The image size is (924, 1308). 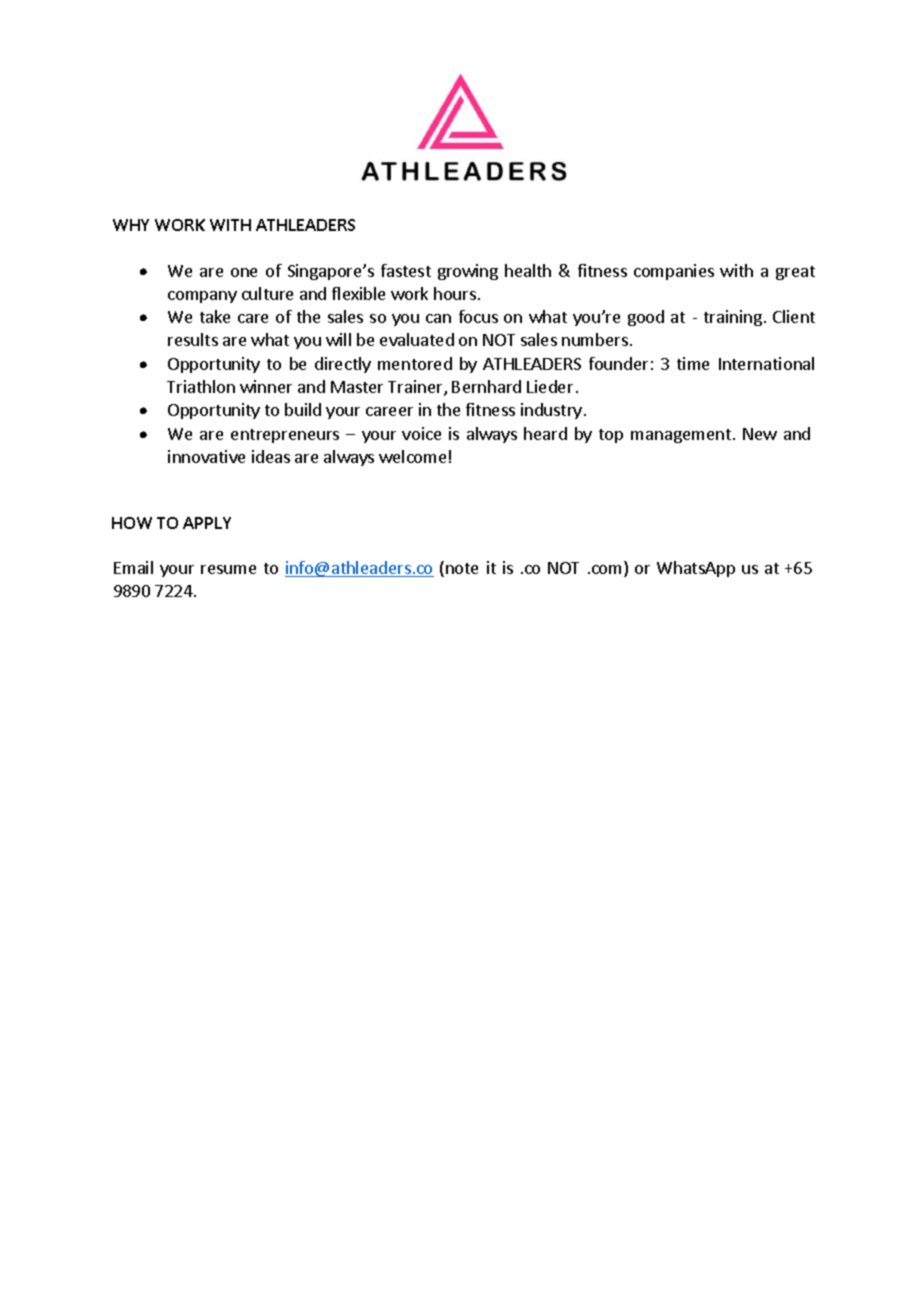 What do you see at coordinates (674, 272) in the screenshot?
I see `companies` at bounding box center [674, 272].
